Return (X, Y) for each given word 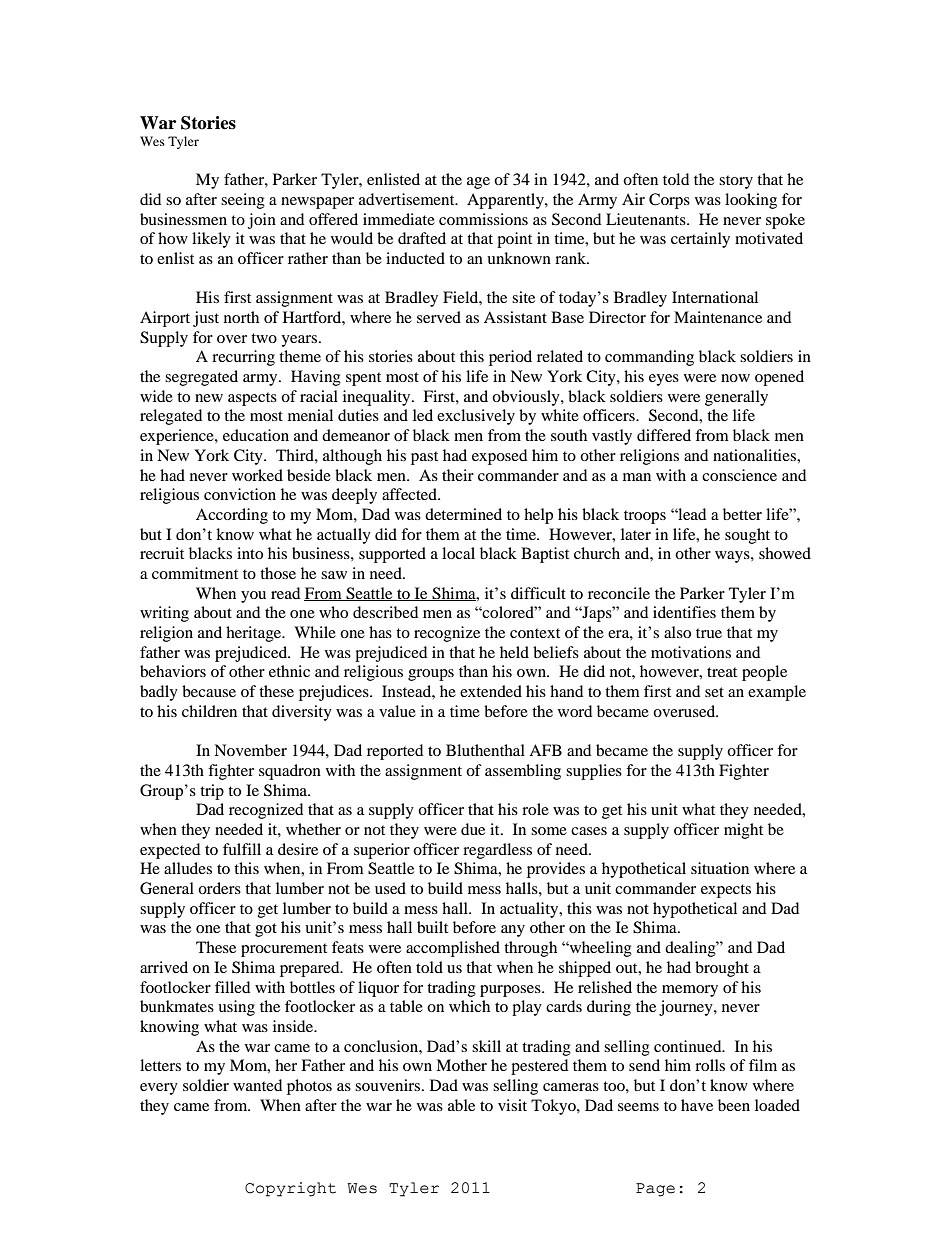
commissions (483, 219)
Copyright (290, 1189)
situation (720, 868)
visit (512, 1105)
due (473, 829)
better (742, 514)
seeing (243, 201)
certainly (700, 240)
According (232, 516)
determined (463, 514)
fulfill (242, 849)
